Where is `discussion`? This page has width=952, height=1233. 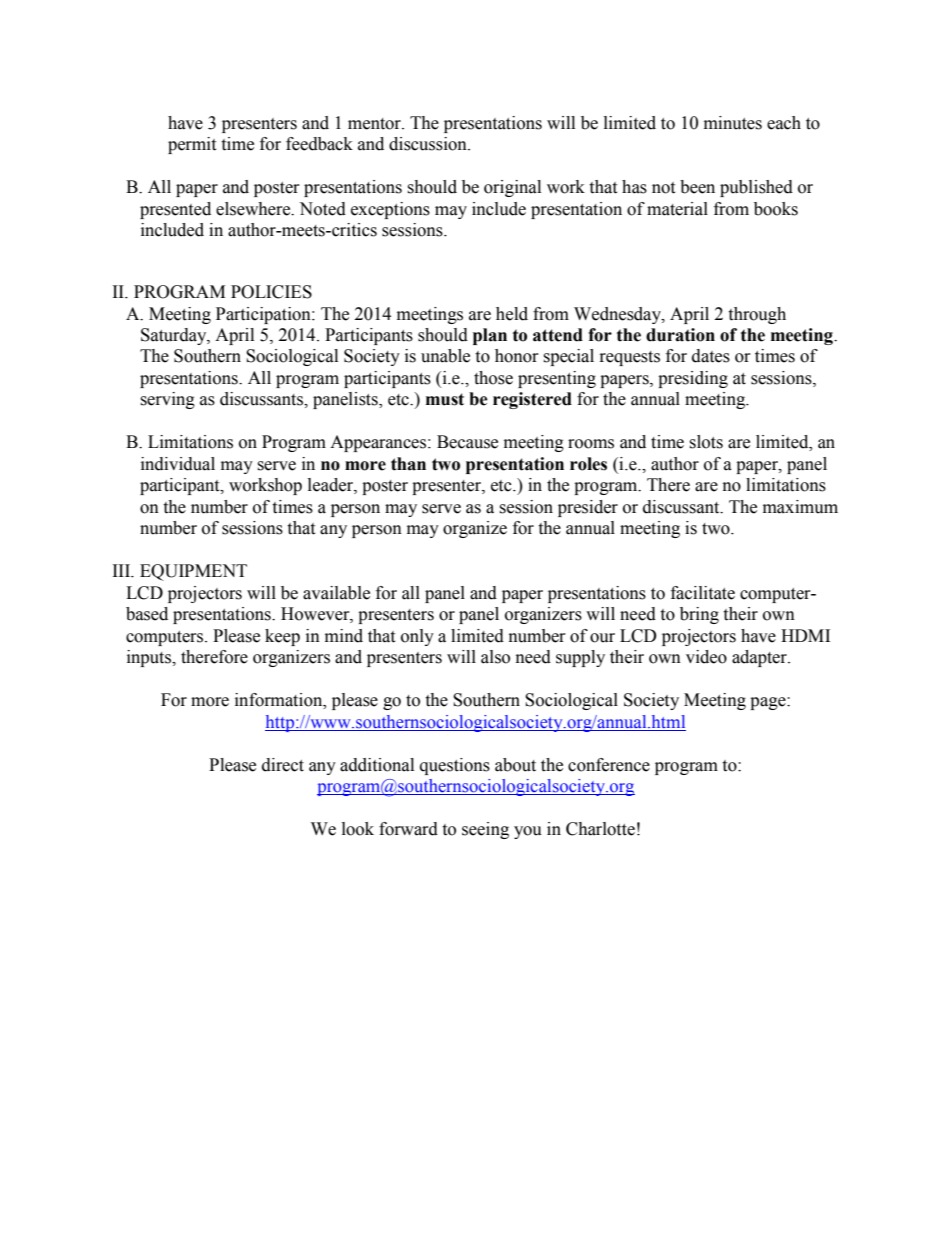
discussion is located at coordinates (429, 144).
